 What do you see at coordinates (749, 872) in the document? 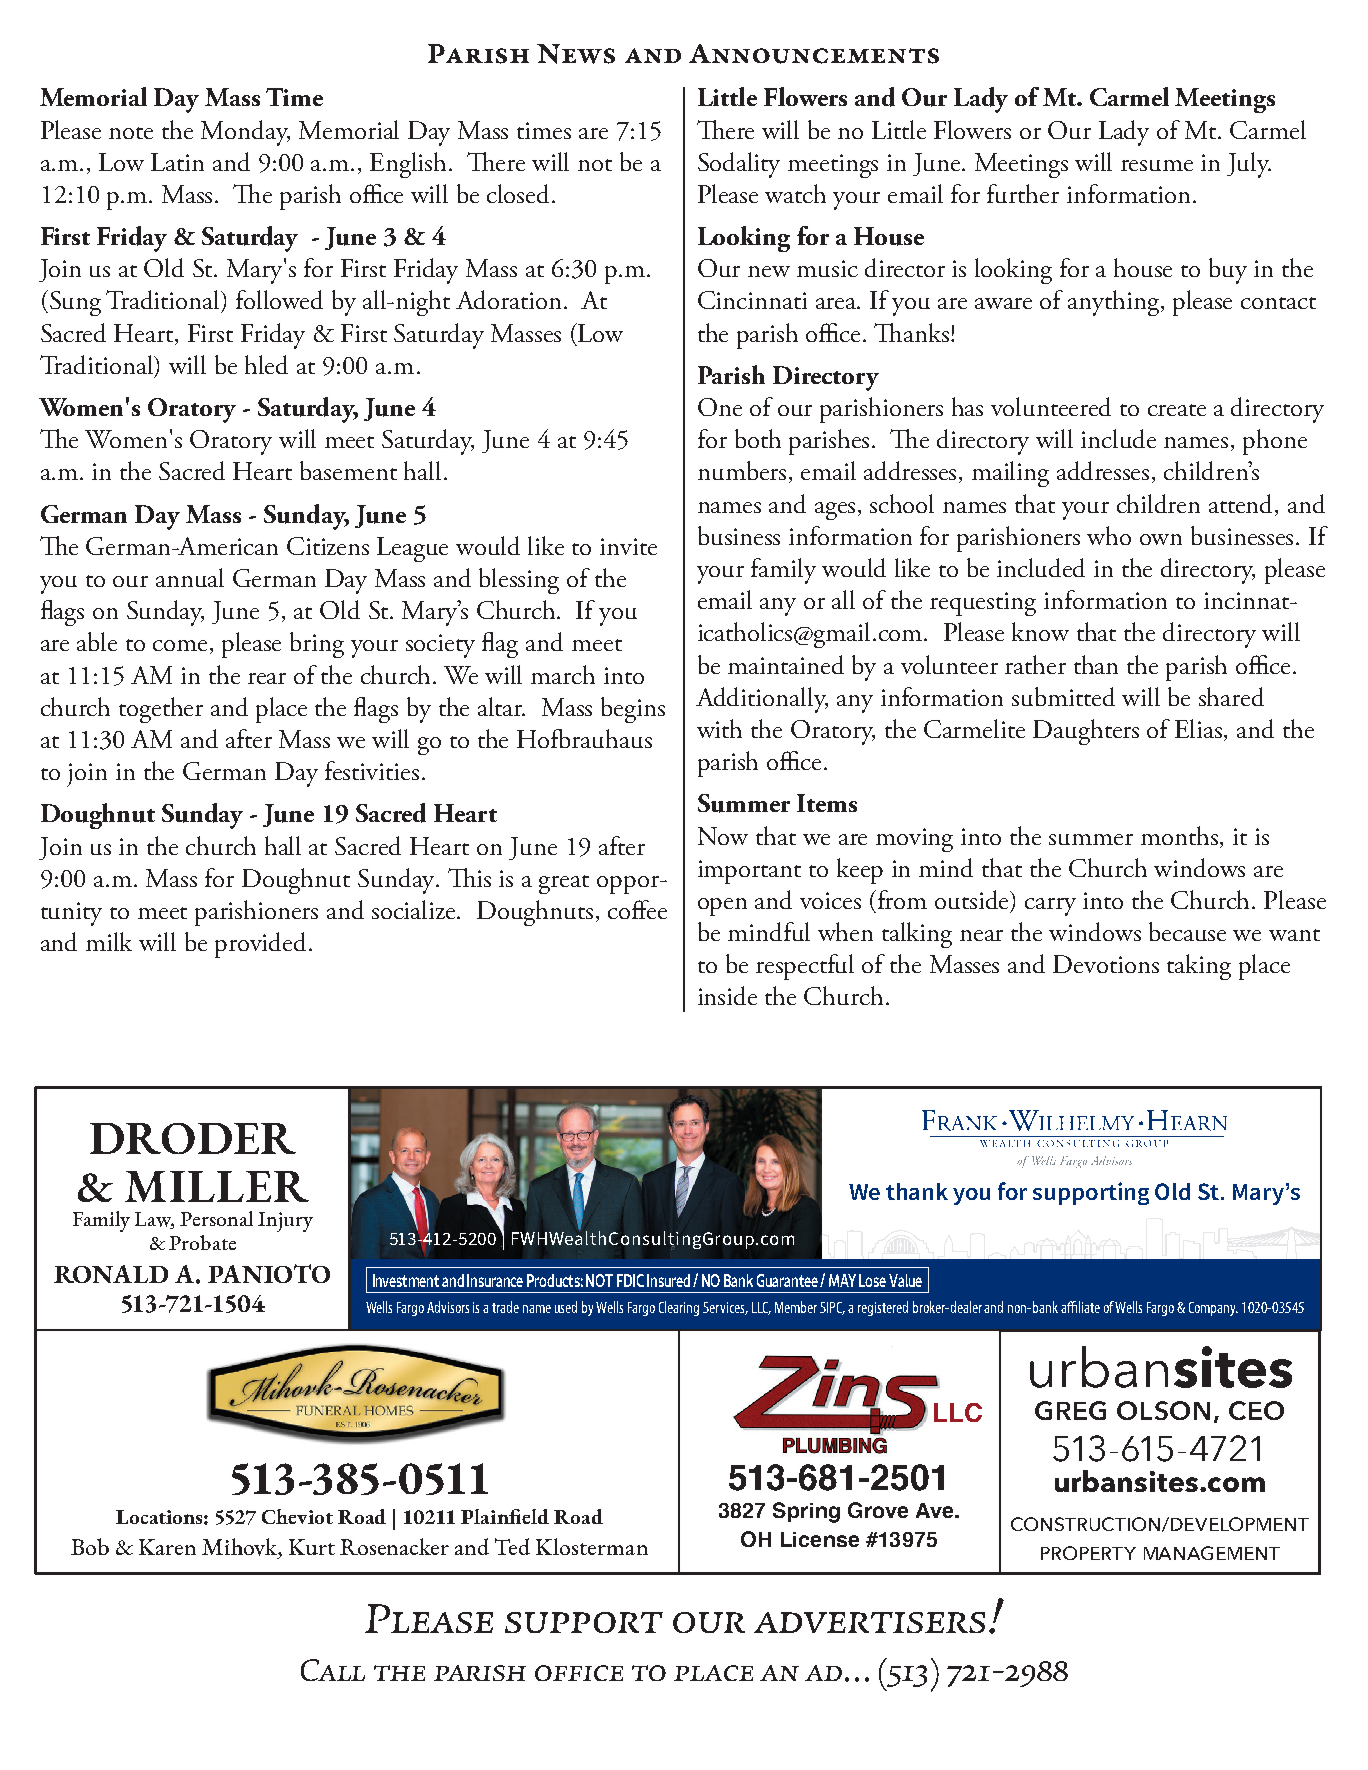
I see `important` at bounding box center [749, 872].
